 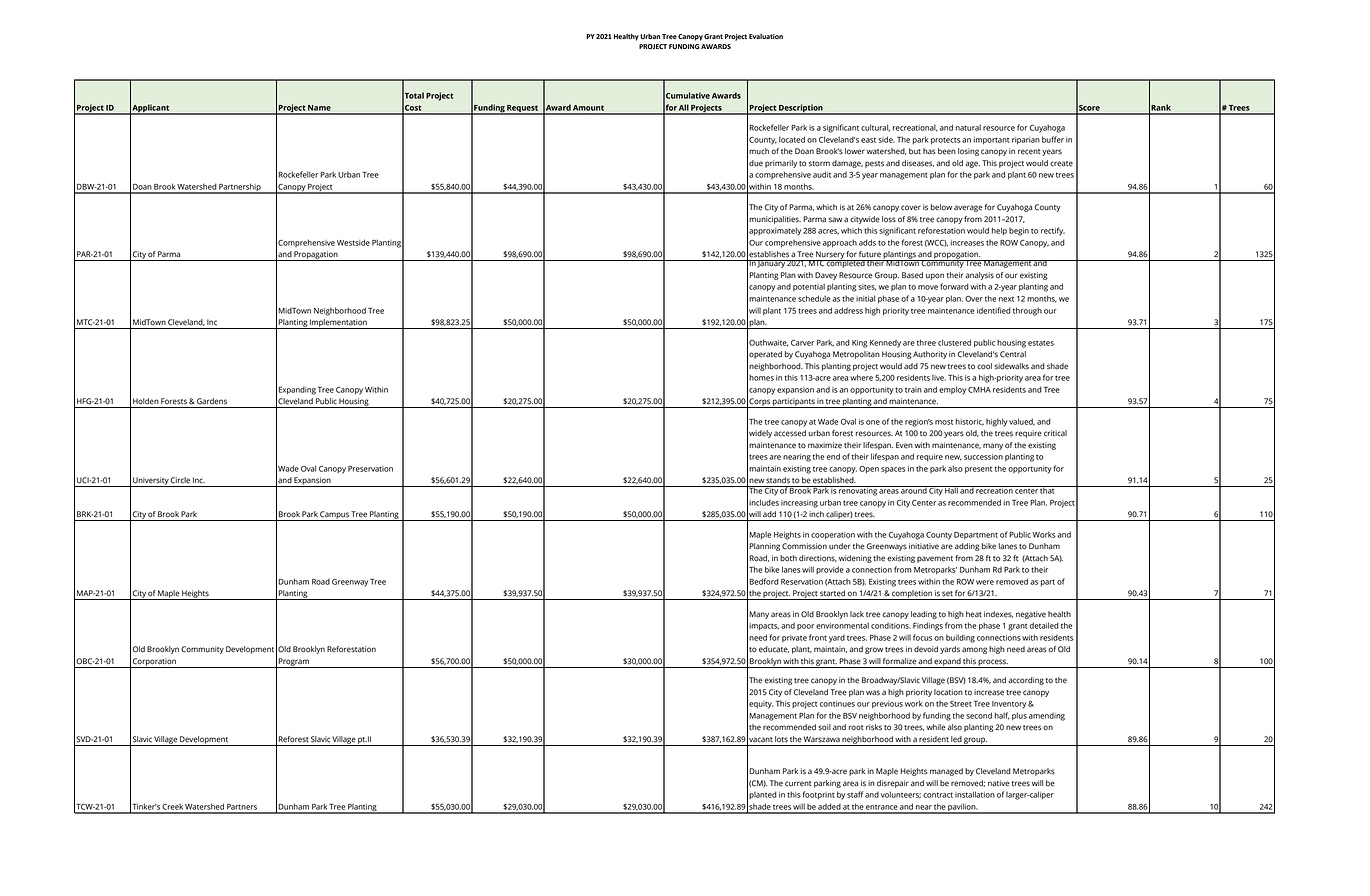 I want to click on lots, so click(x=781, y=739).
